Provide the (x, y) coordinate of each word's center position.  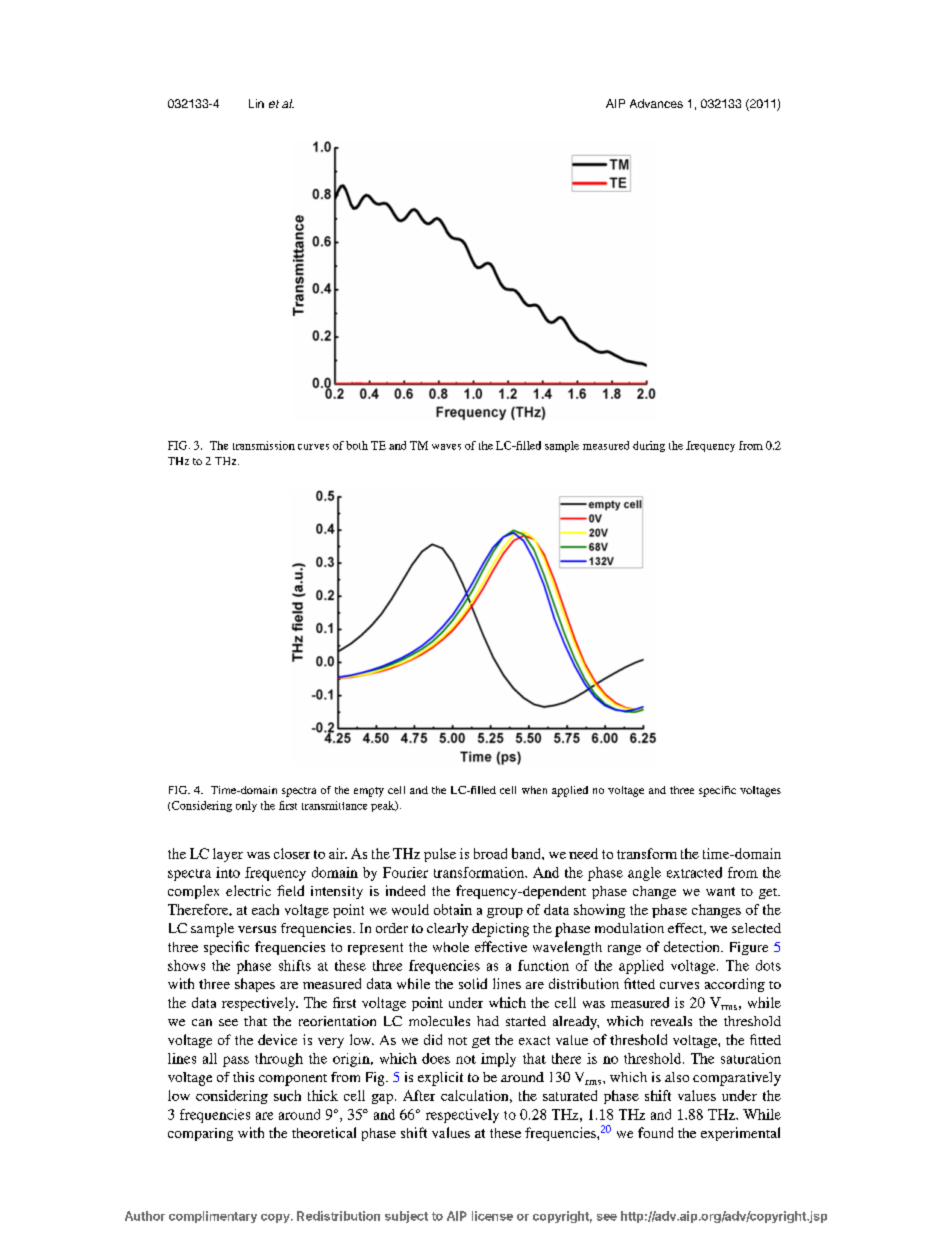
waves (446, 447)
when (534, 790)
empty (369, 792)
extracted (694, 872)
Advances (656, 103)
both (357, 445)
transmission (264, 445)
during (649, 446)
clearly (447, 930)
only (246, 806)
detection (693, 946)
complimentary (213, 1217)
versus (257, 929)
